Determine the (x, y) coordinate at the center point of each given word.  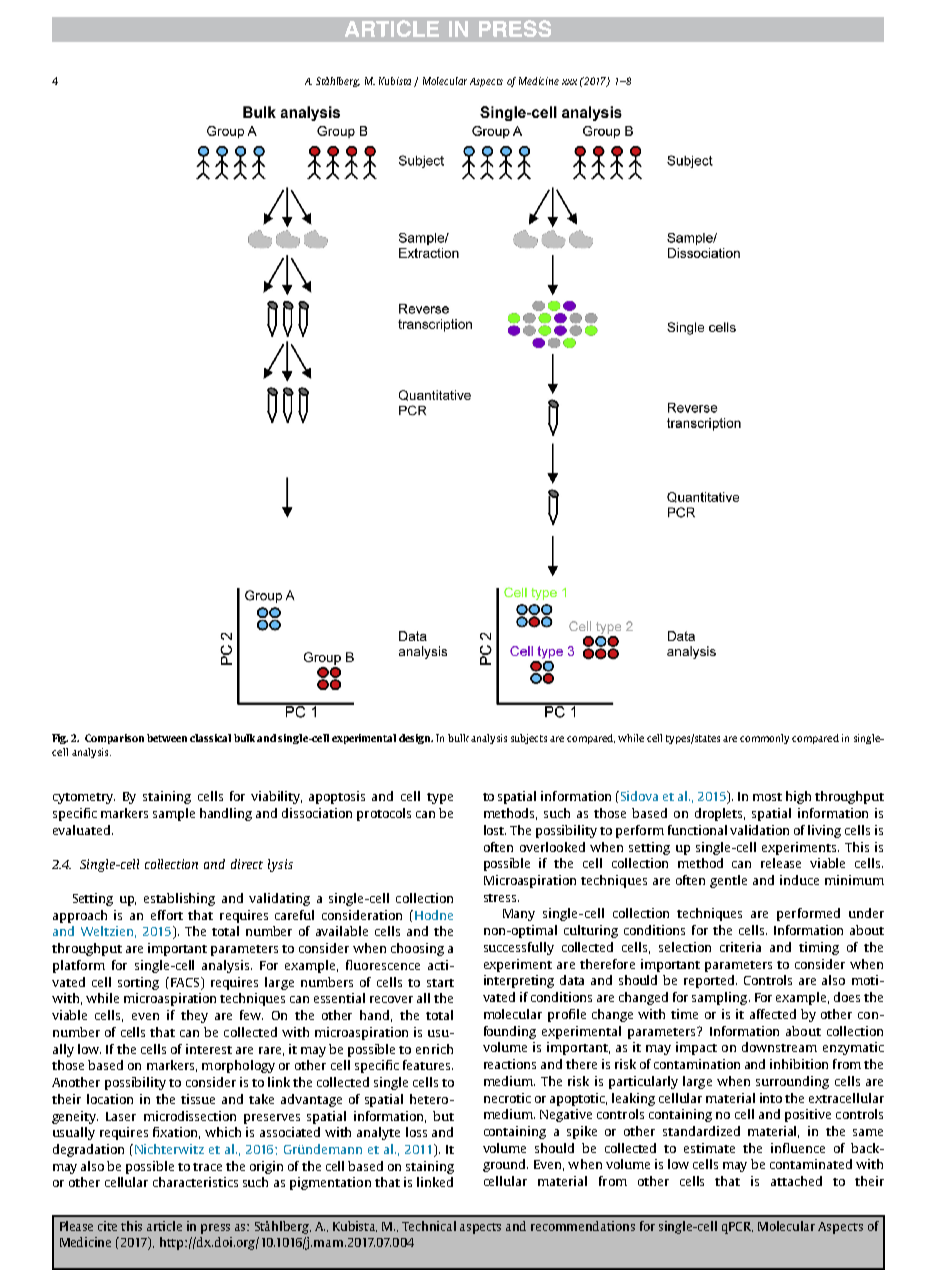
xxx (569, 82)
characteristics (195, 1182)
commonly (764, 739)
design (416, 739)
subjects (529, 739)
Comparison (114, 739)
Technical (429, 1226)
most (767, 797)
